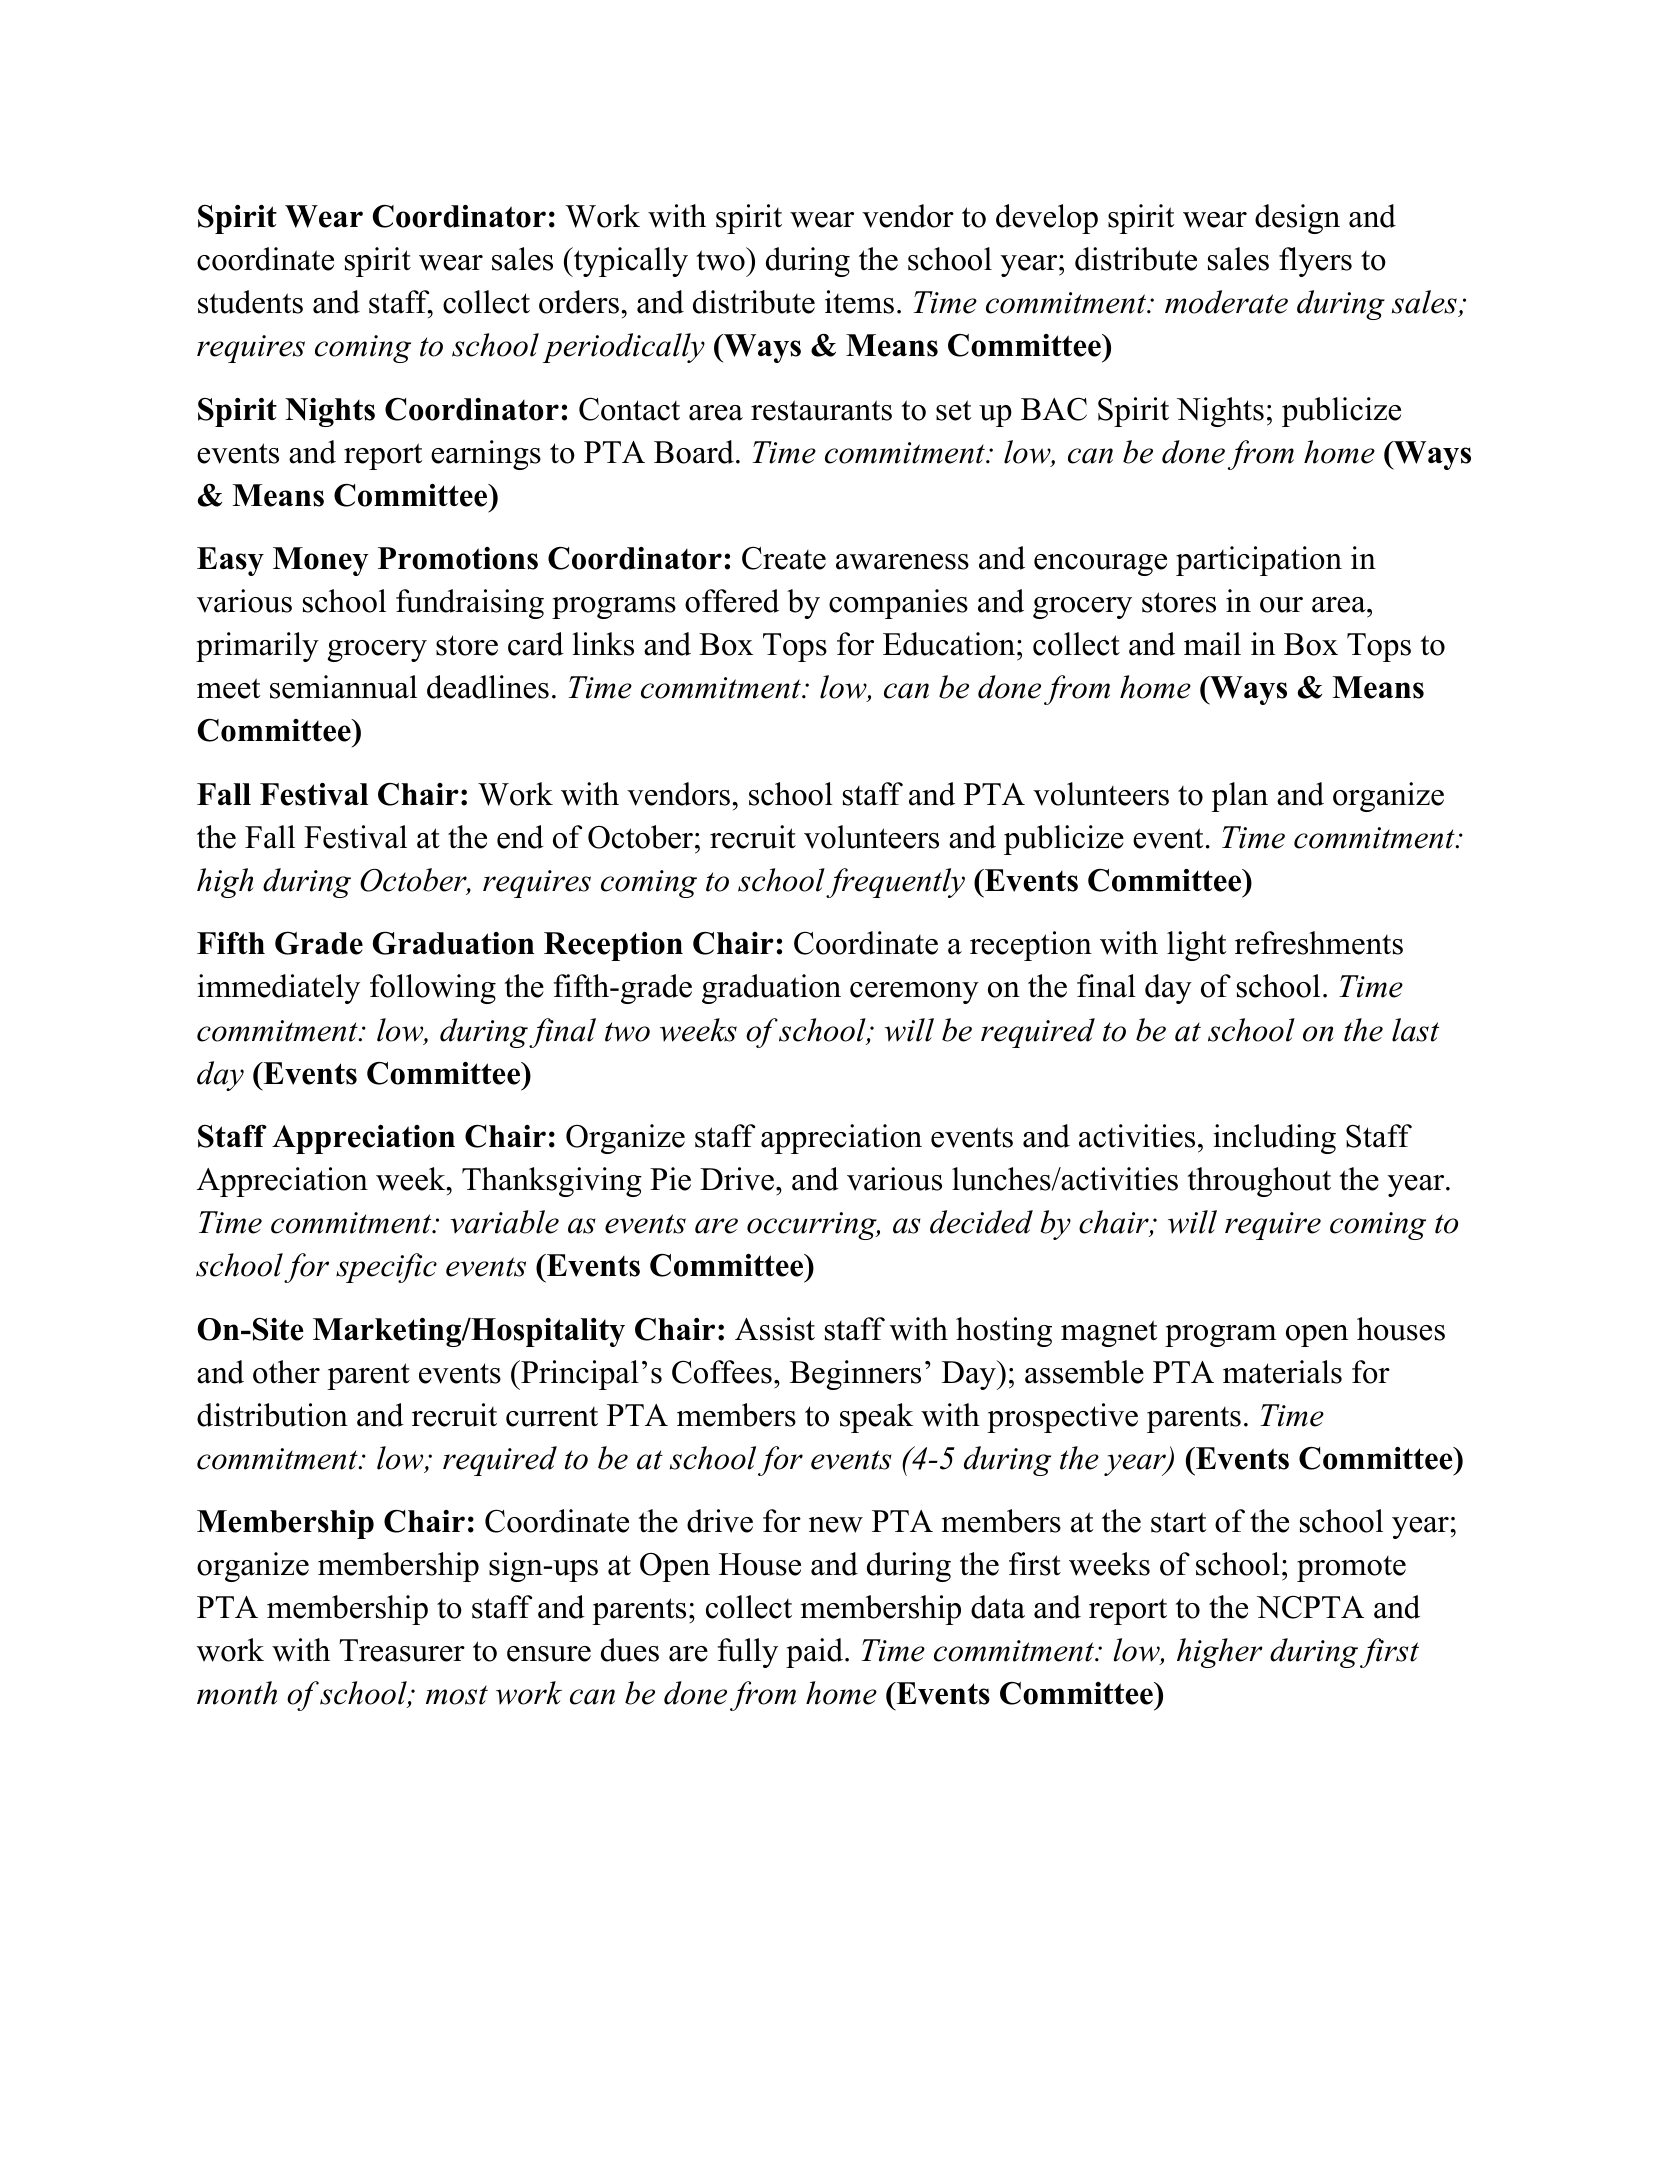  Describe the element at coordinates (433, 989) in the page. I see `following` at that location.
